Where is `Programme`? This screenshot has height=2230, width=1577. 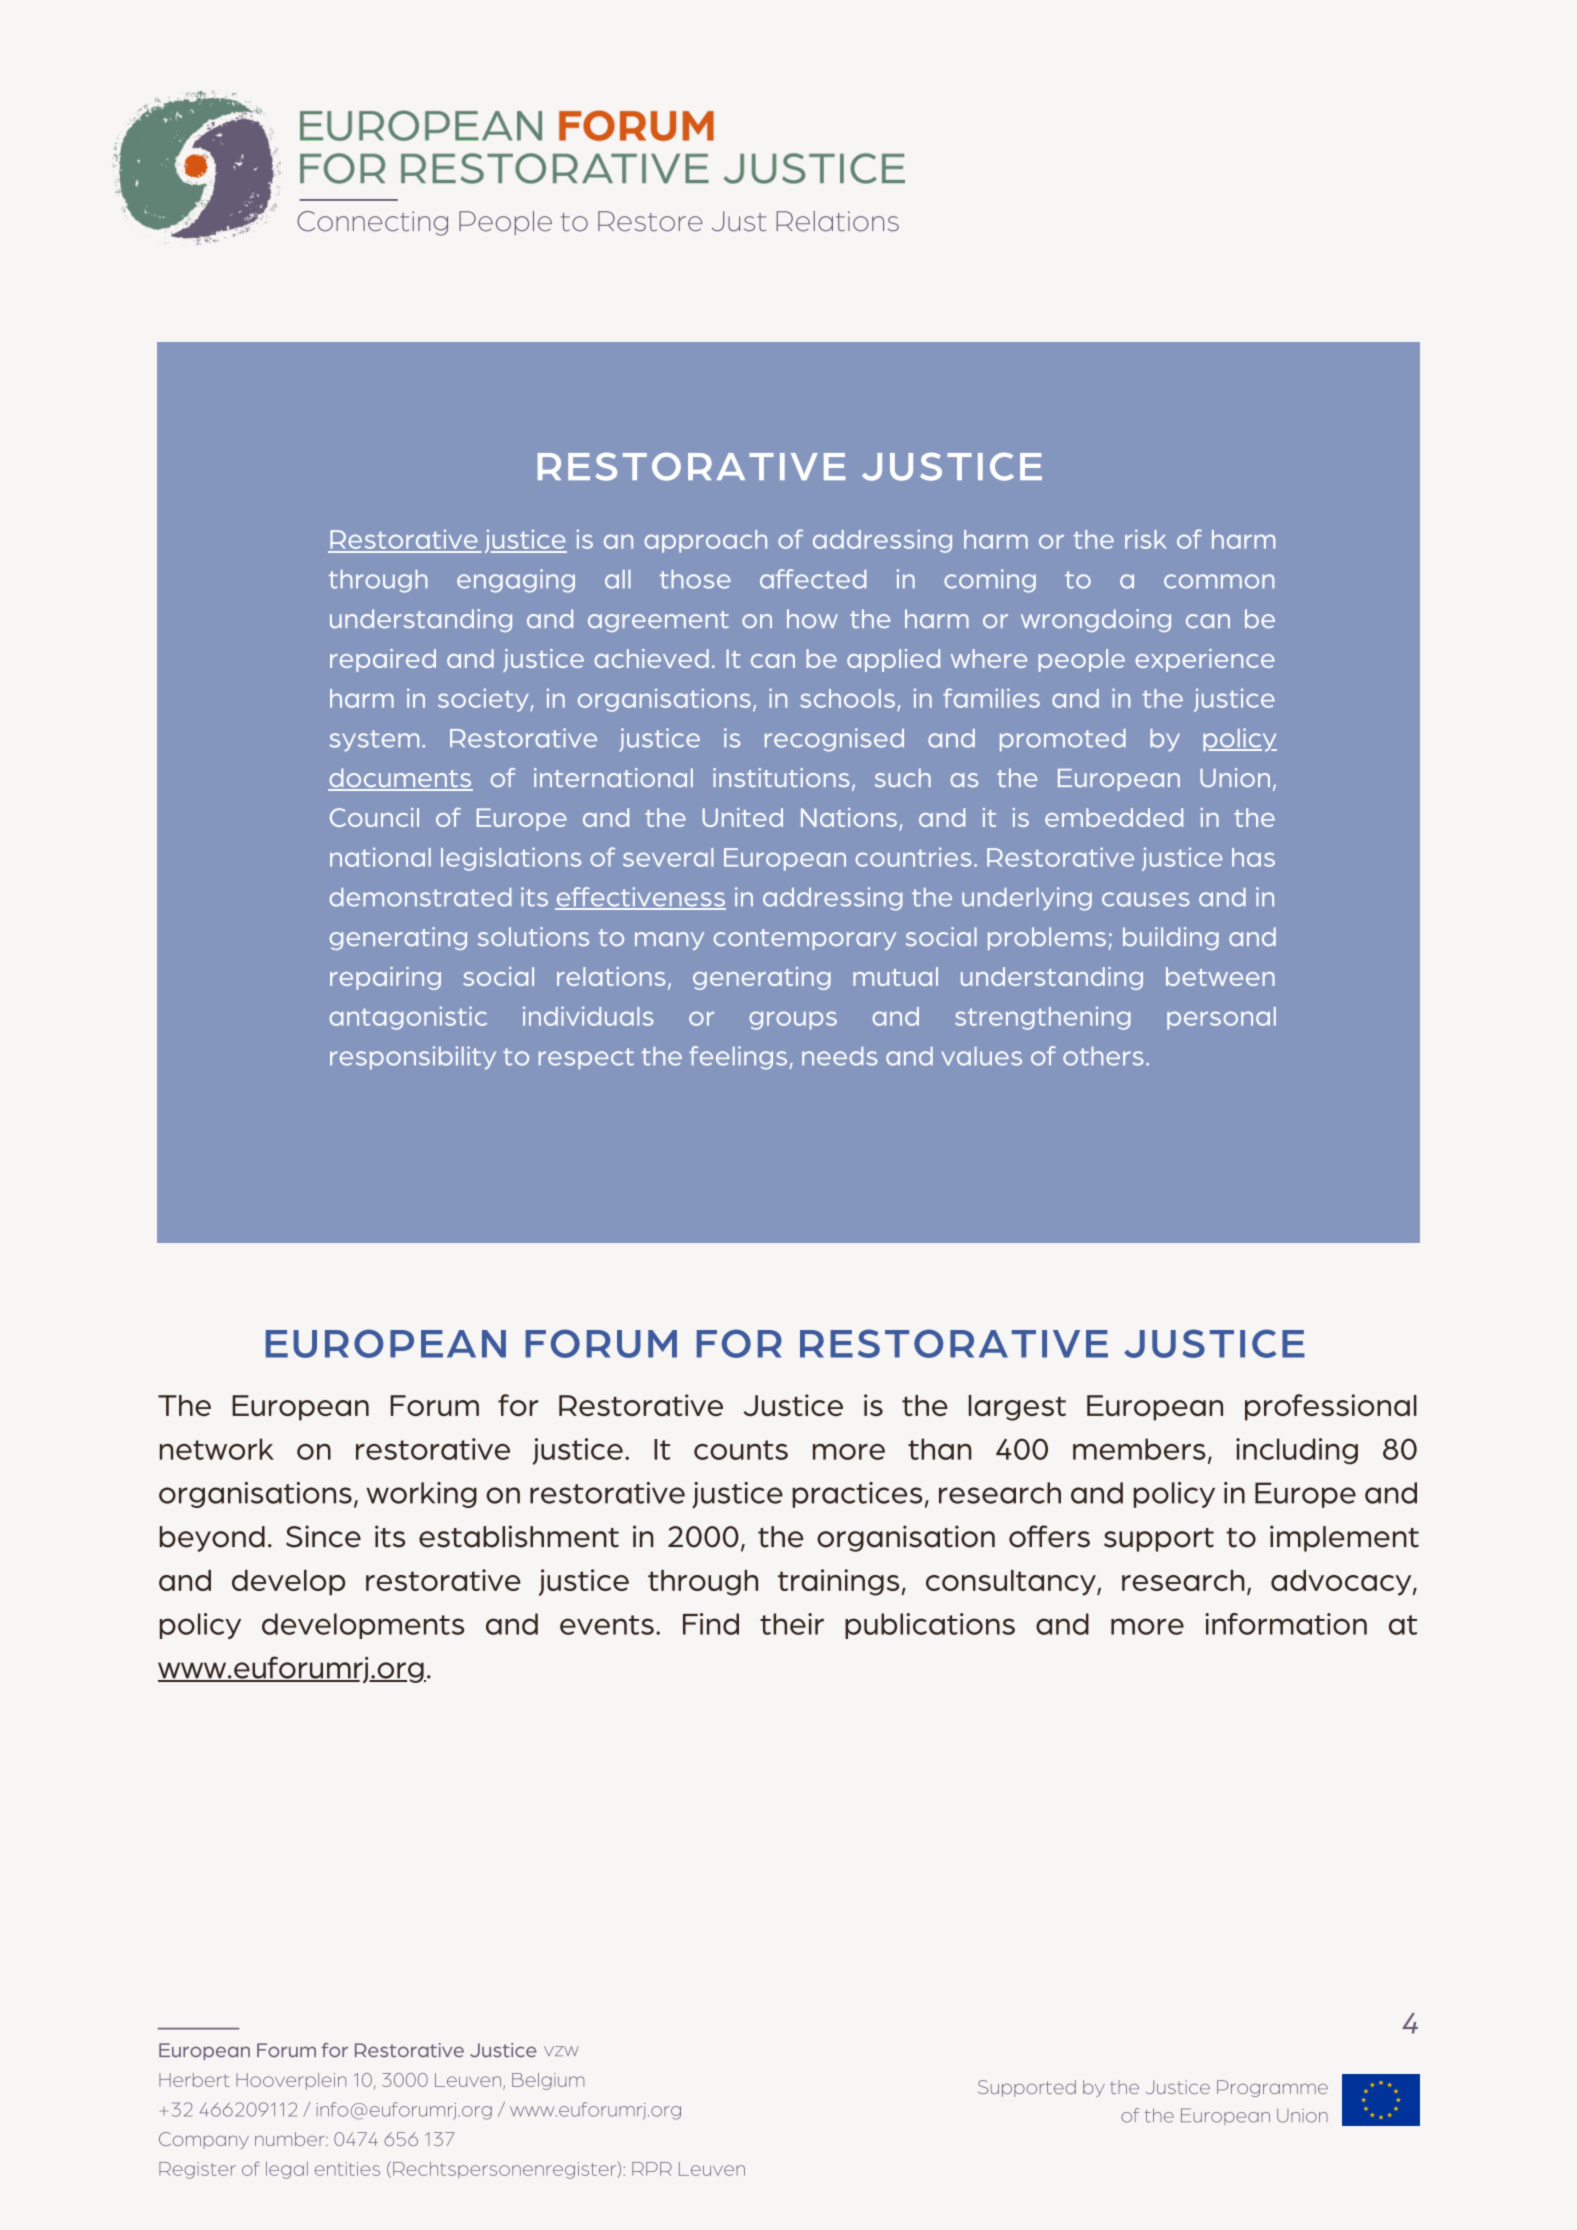 Programme is located at coordinates (1272, 2088).
